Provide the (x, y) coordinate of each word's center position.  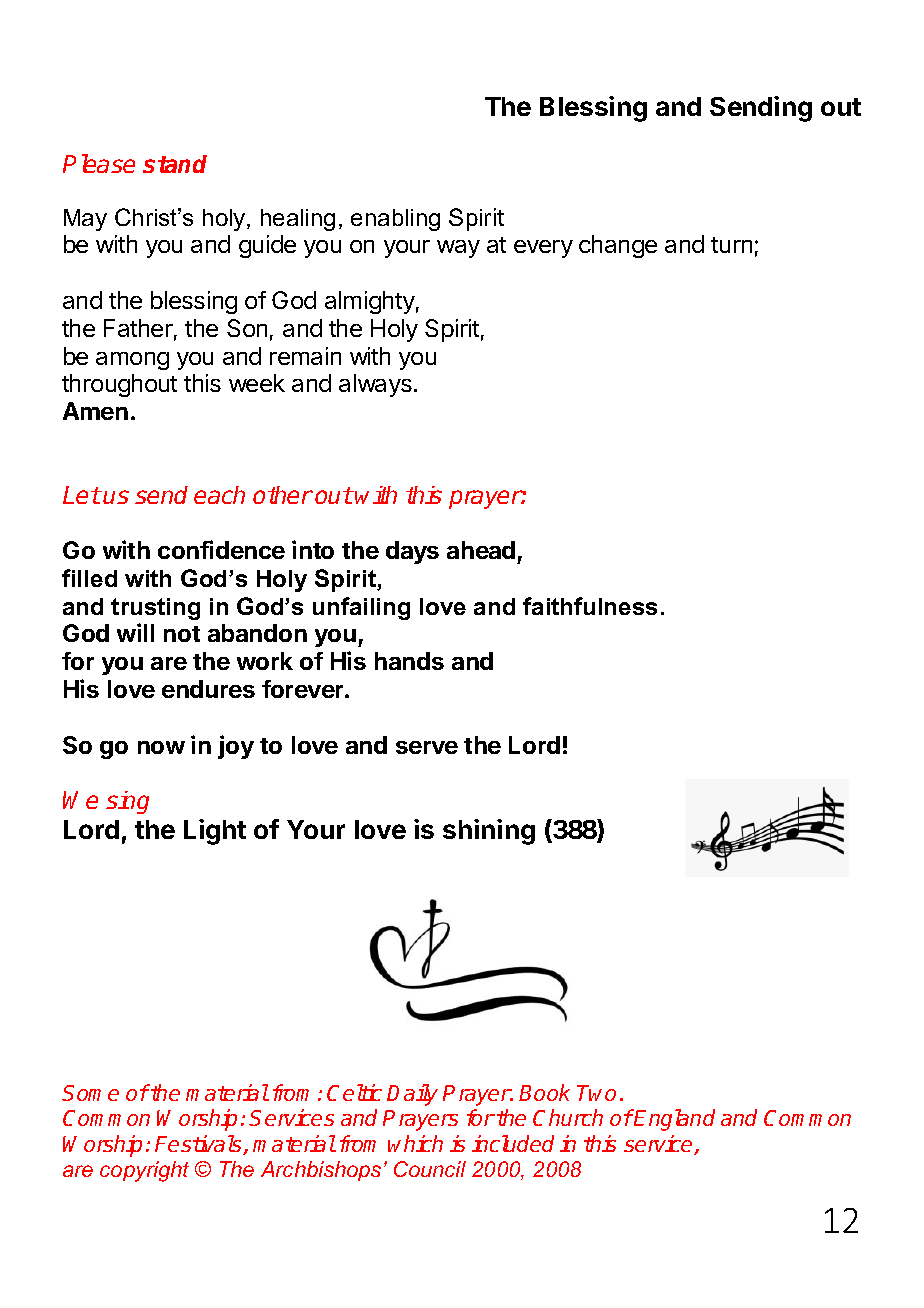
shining (489, 832)
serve (427, 747)
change (618, 246)
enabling (395, 220)
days (412, 552)
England (674, 1120)
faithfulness (590, 606)
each (219, 495)
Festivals (199, 1145)
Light (215, 832)
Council (430, 1169)
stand (175, 164)
